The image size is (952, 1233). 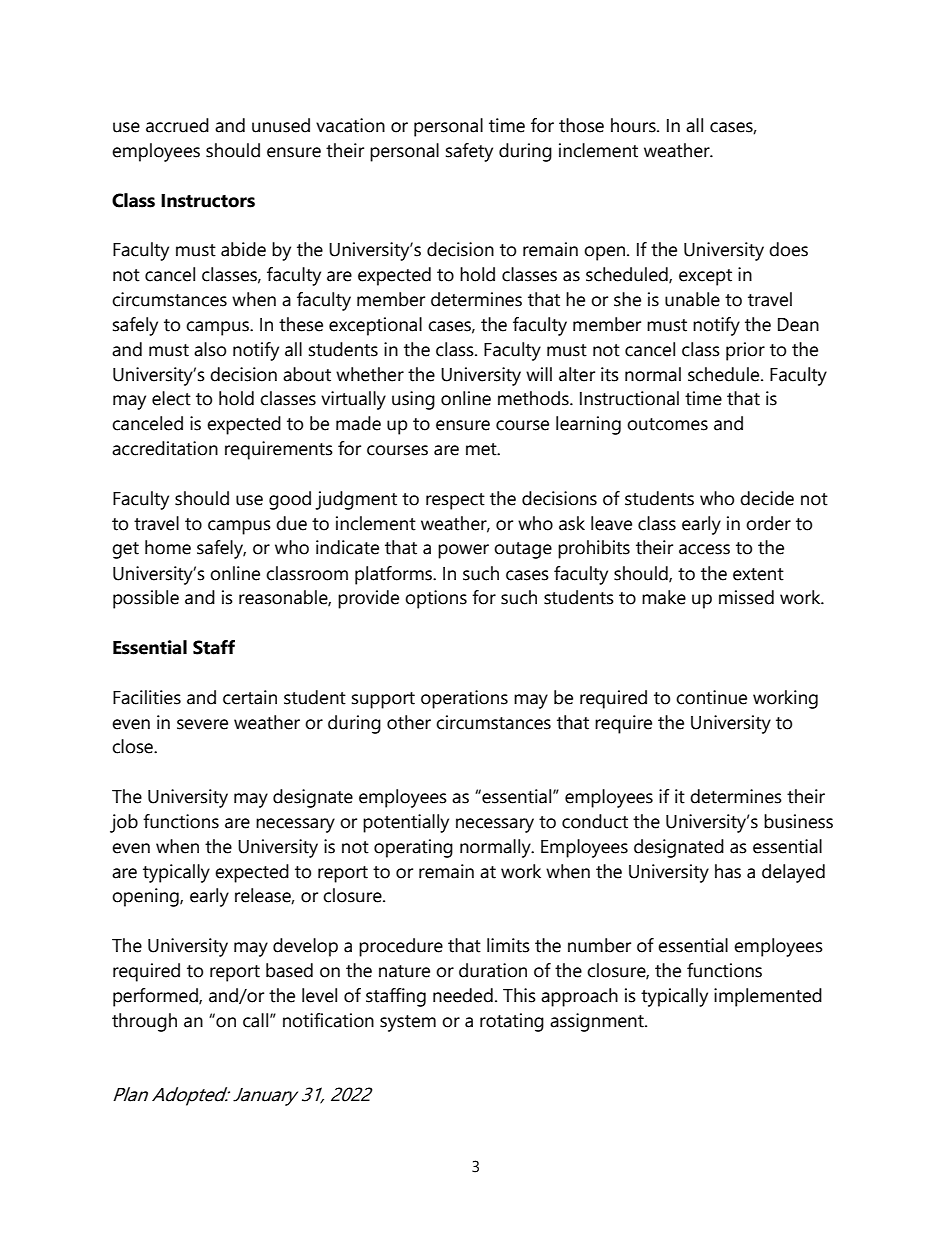 What do you see at coordinates (463, 551) in the document?
I see `power` at bounding box center [463, 551].
